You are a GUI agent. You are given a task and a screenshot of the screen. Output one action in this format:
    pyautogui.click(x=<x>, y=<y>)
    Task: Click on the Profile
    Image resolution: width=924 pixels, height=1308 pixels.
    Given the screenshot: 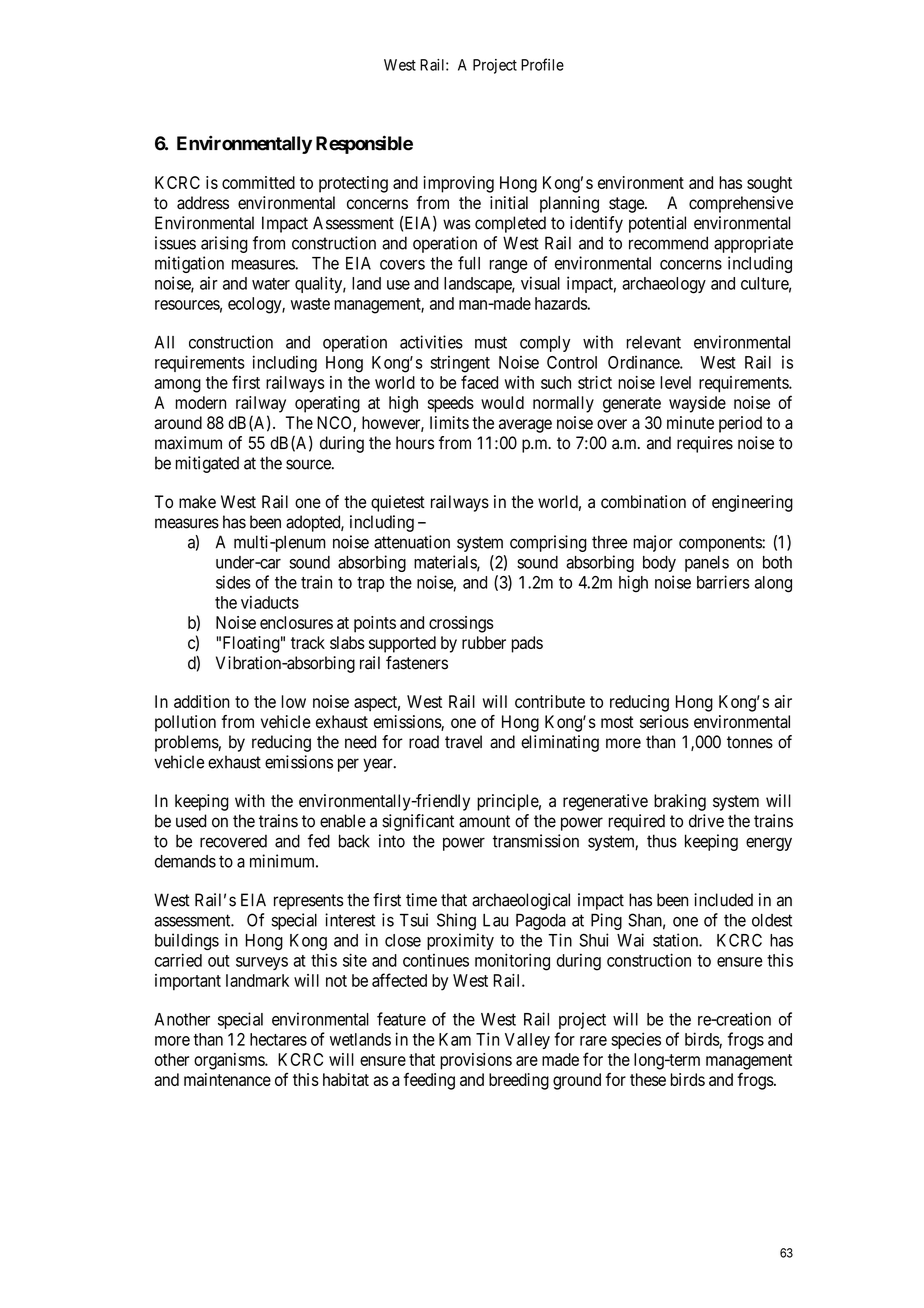 What is the action you would take?
    pyautogui.click(x=542, y=64)
